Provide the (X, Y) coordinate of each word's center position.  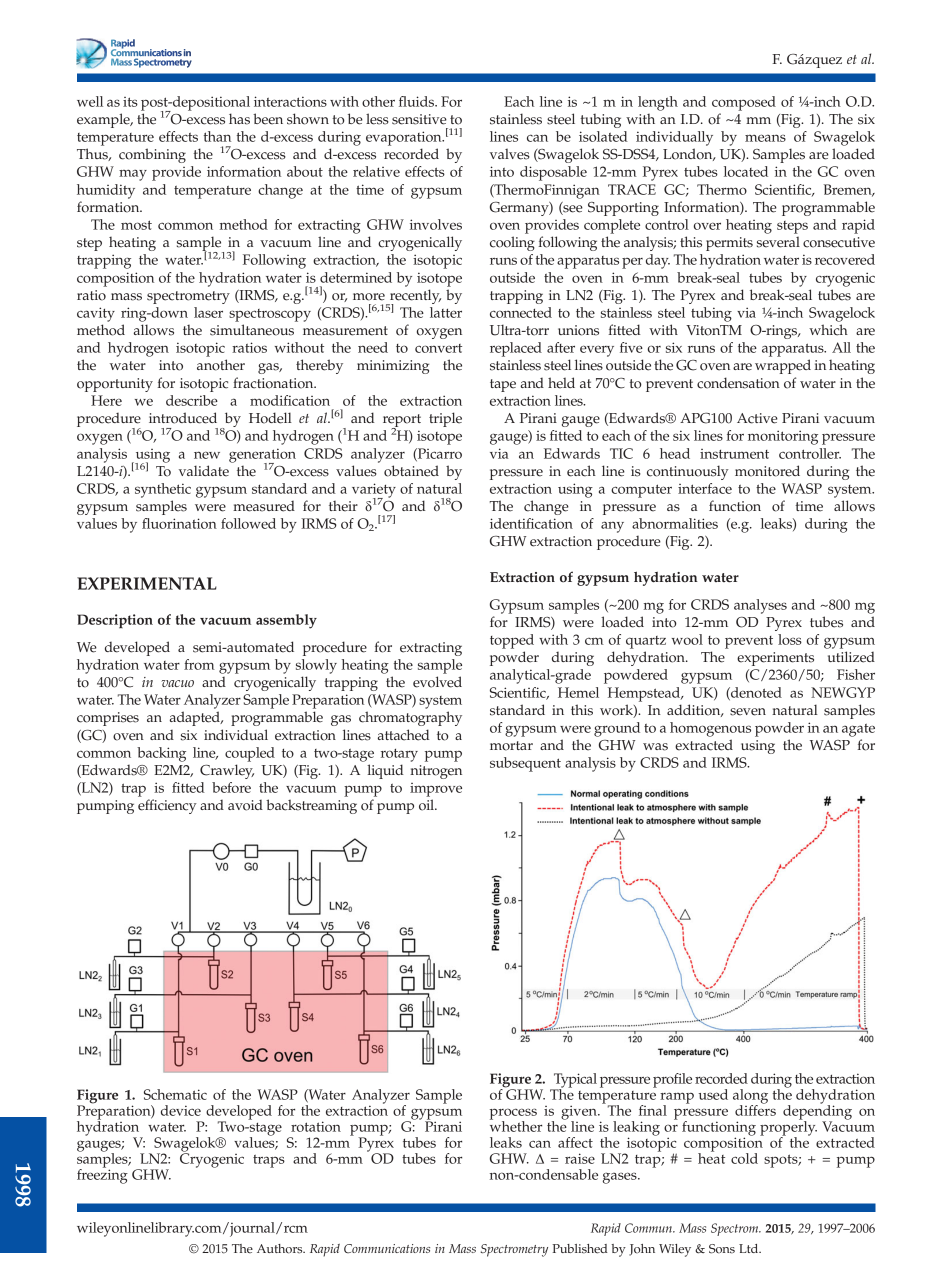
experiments (775, 659)
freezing (102, 1175)
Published (580, 1249)
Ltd (750, 1248)
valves (510, 154)
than (217, 136)
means (765, 138)
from (199, 664)
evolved (437, 682)
